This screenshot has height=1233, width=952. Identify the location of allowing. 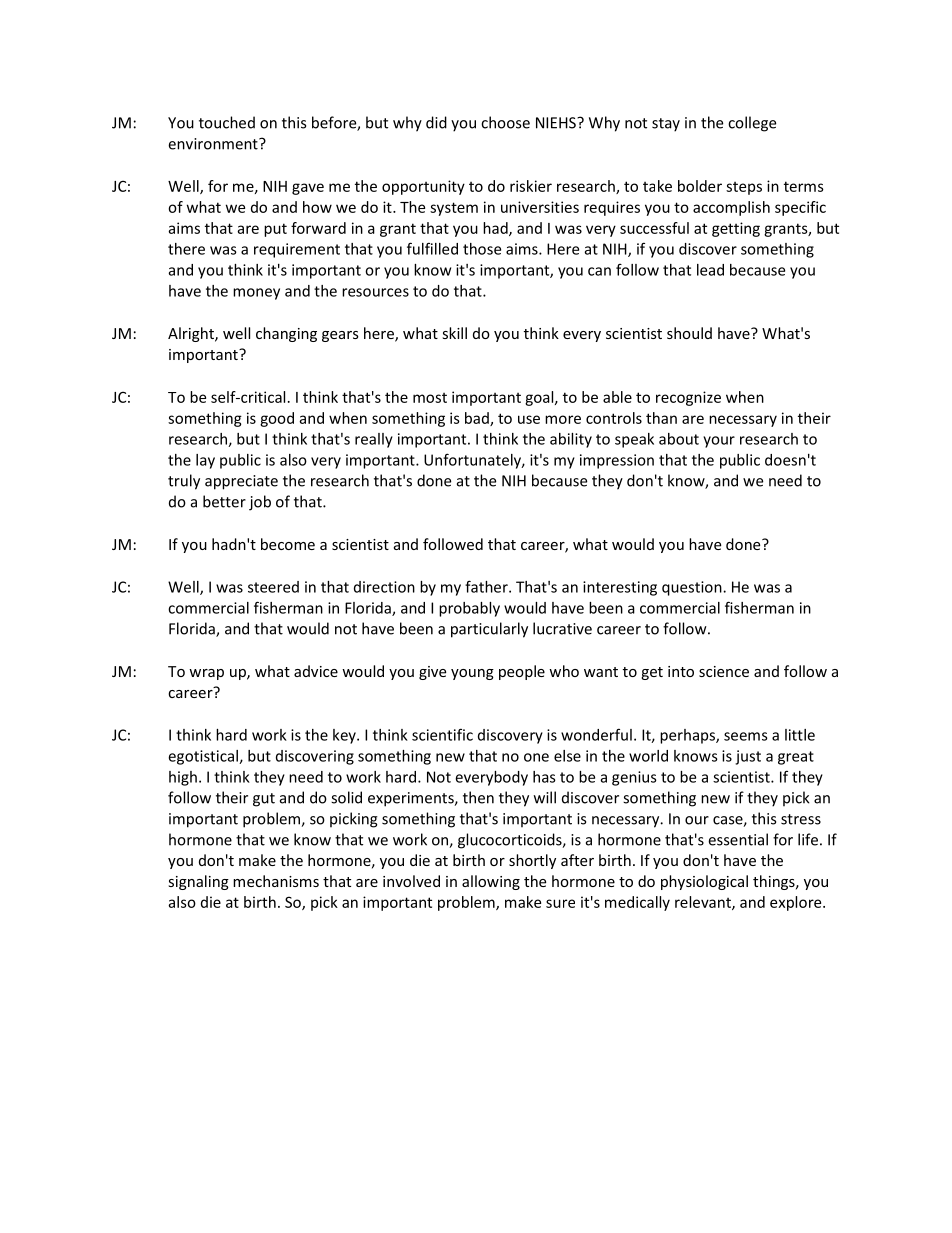
(491, 882).
